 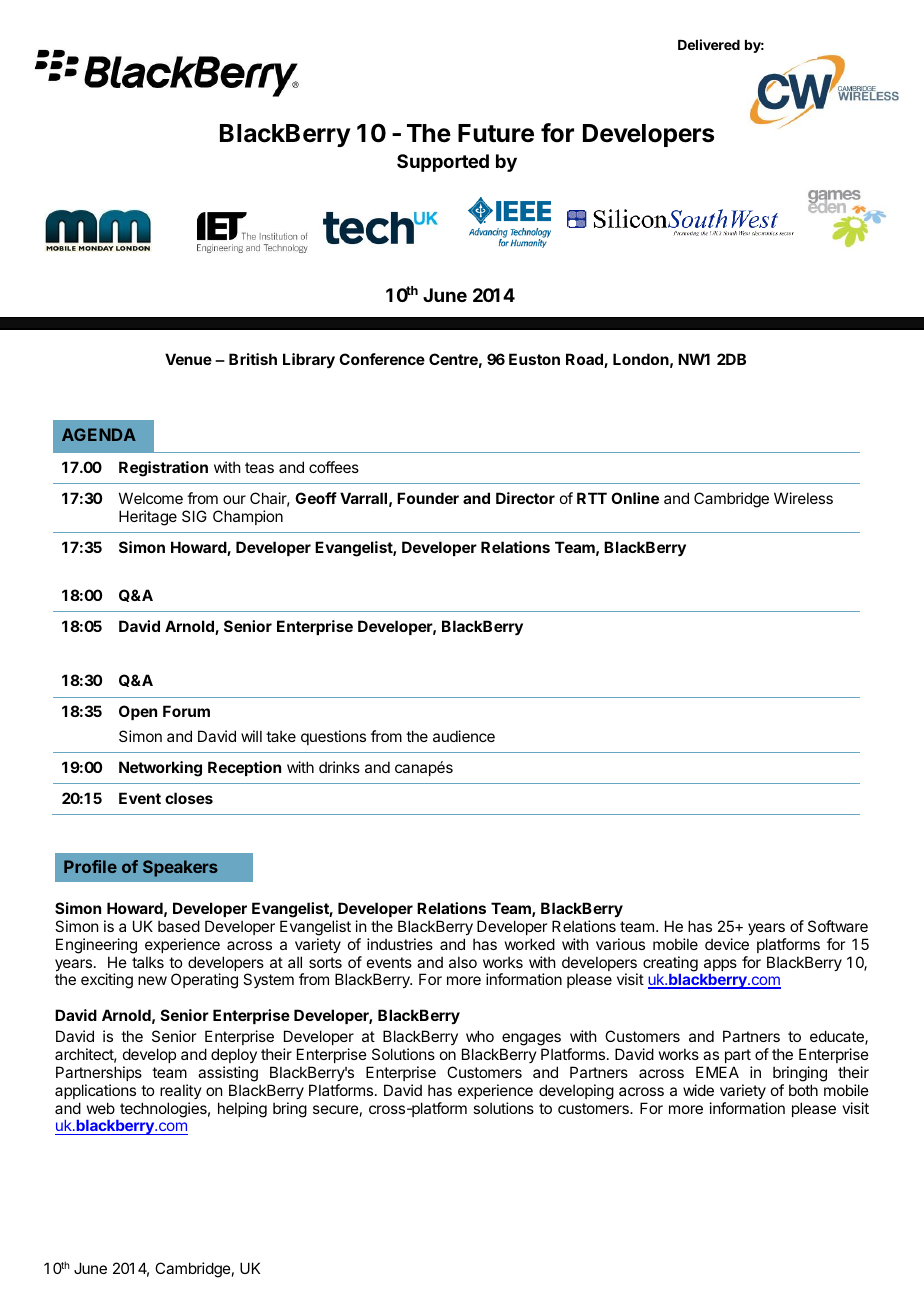 What do you see at coordinates (181, 1091) in the screenshot?
I see `reality` at bounding box center [181, 1091].
